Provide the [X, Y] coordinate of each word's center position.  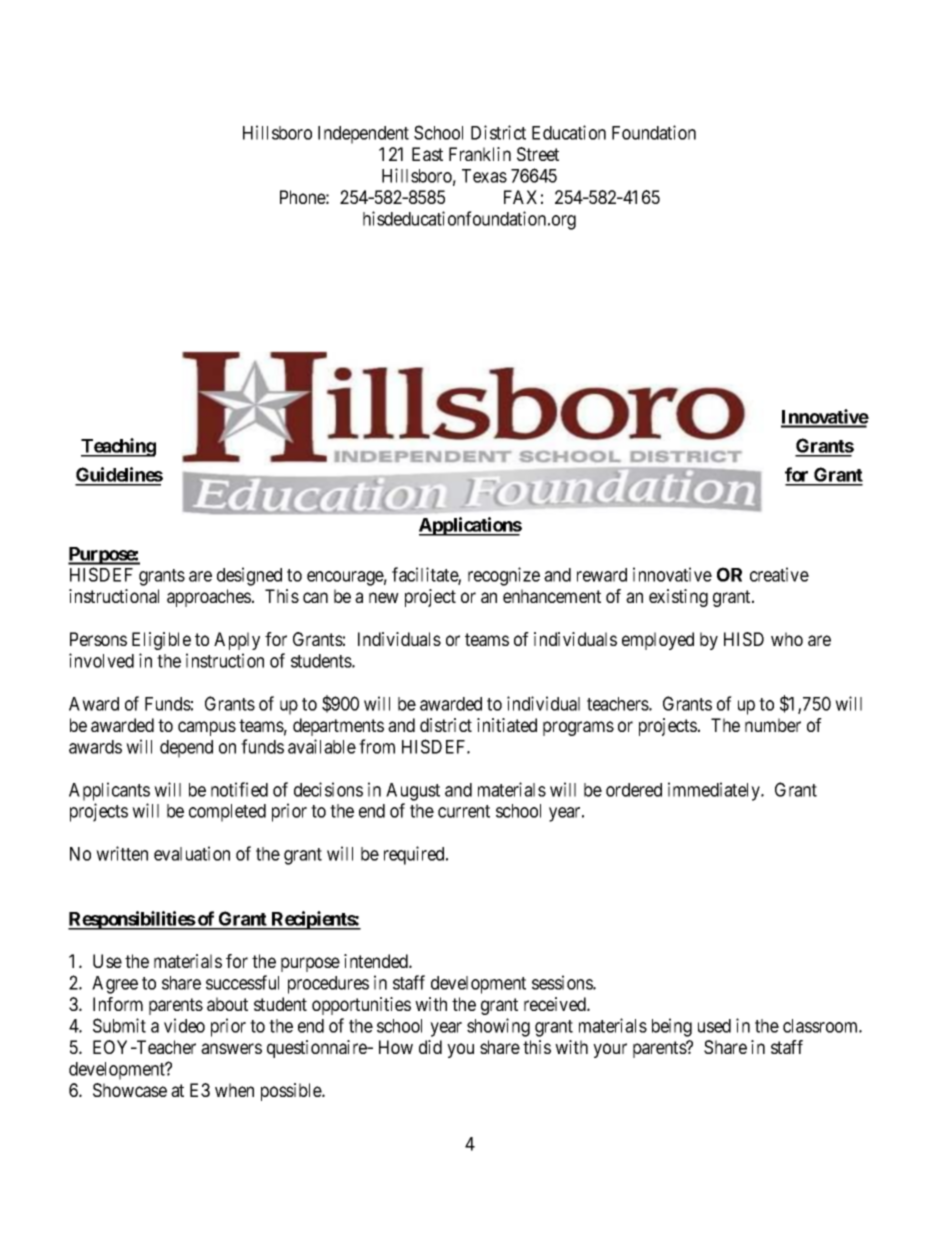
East [427, 154]
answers [231, 1048]
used [714, 1026]
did [430, 1047]
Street [538, 154]
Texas [484, 176]
